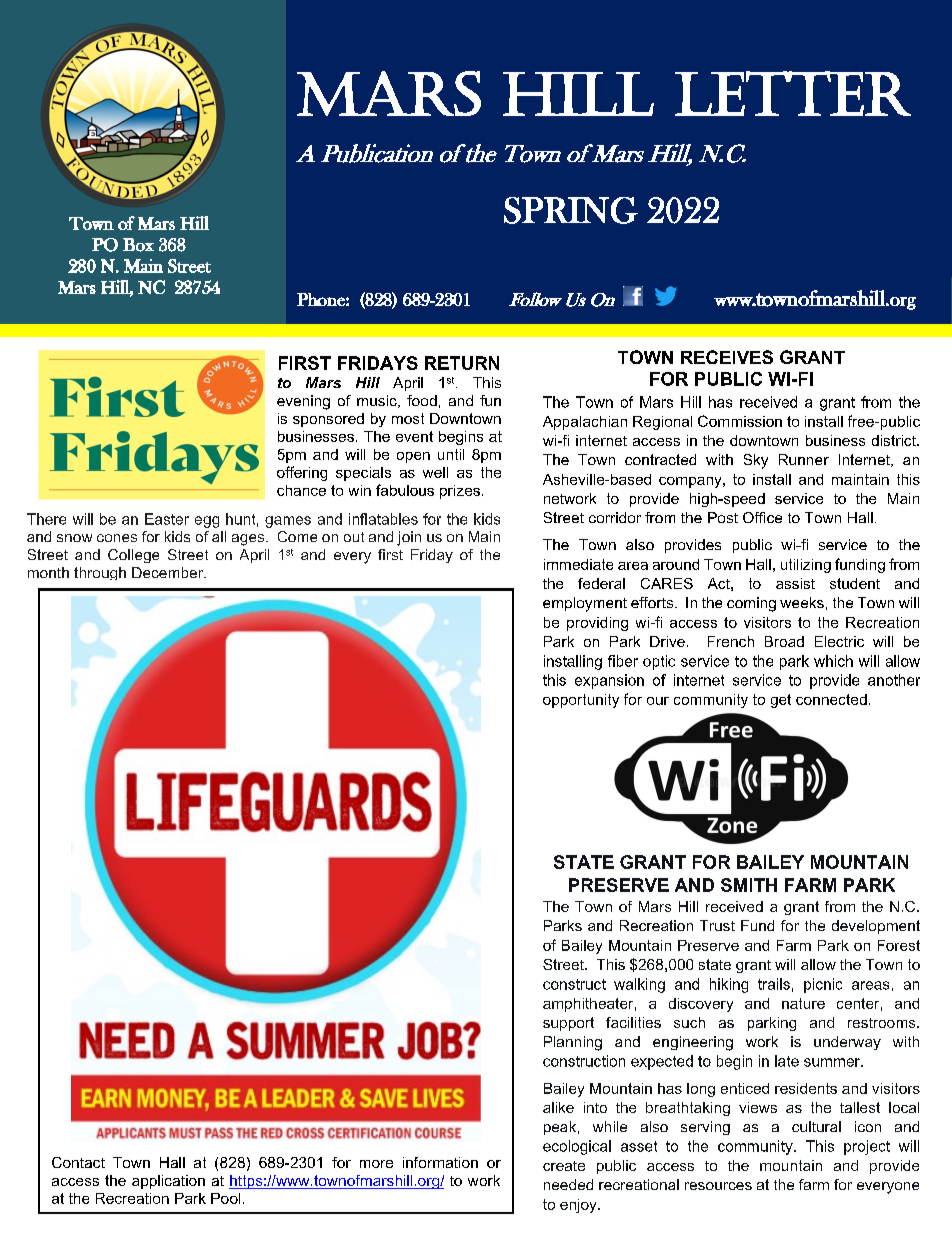 The height and width of the image is (1233, 952). What do you see at coordinates (568, 1024) in the image?
I see `support` at bounding box center [568, 1024].
